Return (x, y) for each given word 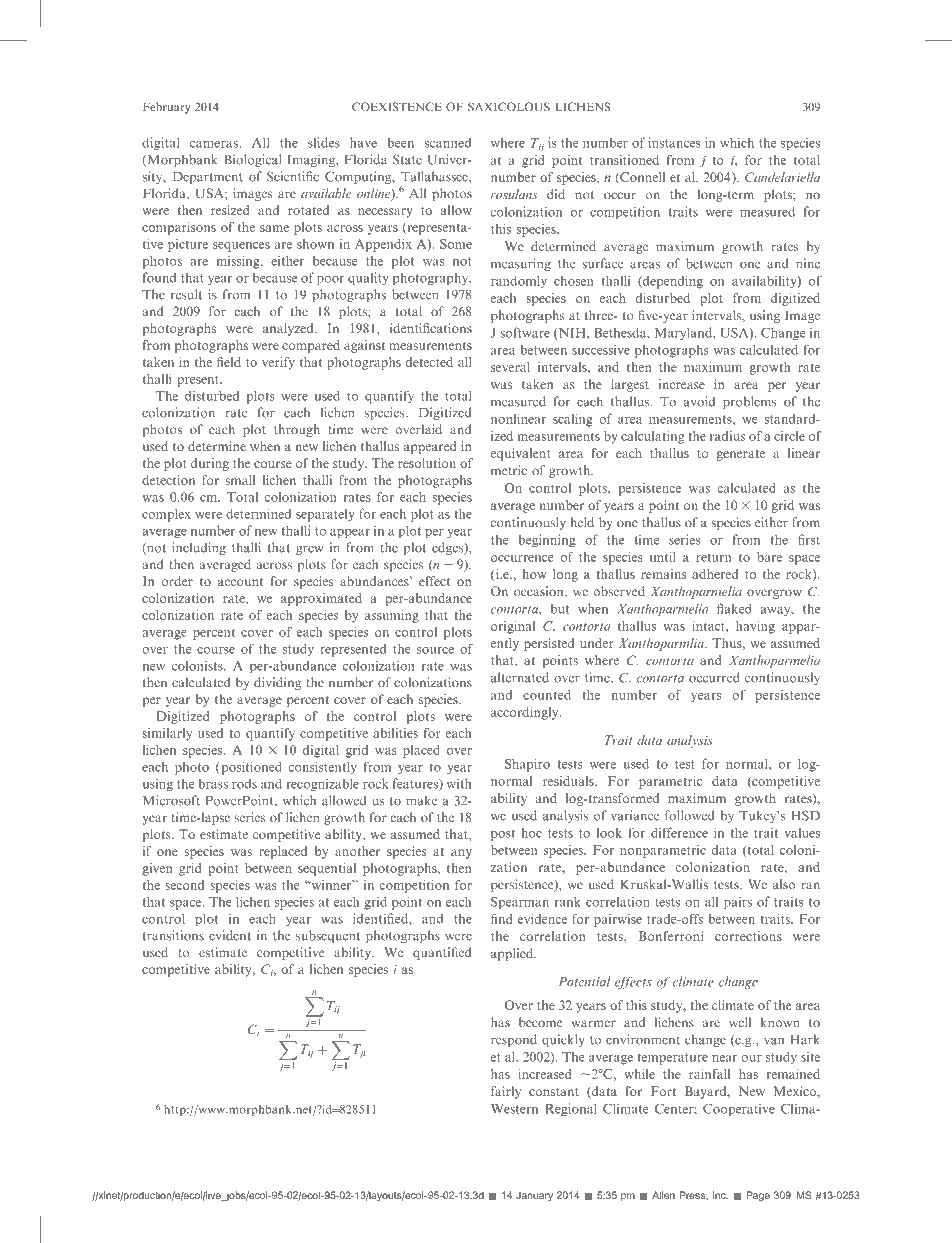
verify (278, 363)
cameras (215, 144)
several (510, 367)
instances (674, 142)
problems (750, 402)
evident (230, 935)
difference (679, 832)
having (755, 627)
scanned (448, 142)
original (513, 627)
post (503, 835)
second (184, 885)
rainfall (709, 1074)
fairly (506, 1092)
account (240, 582)
